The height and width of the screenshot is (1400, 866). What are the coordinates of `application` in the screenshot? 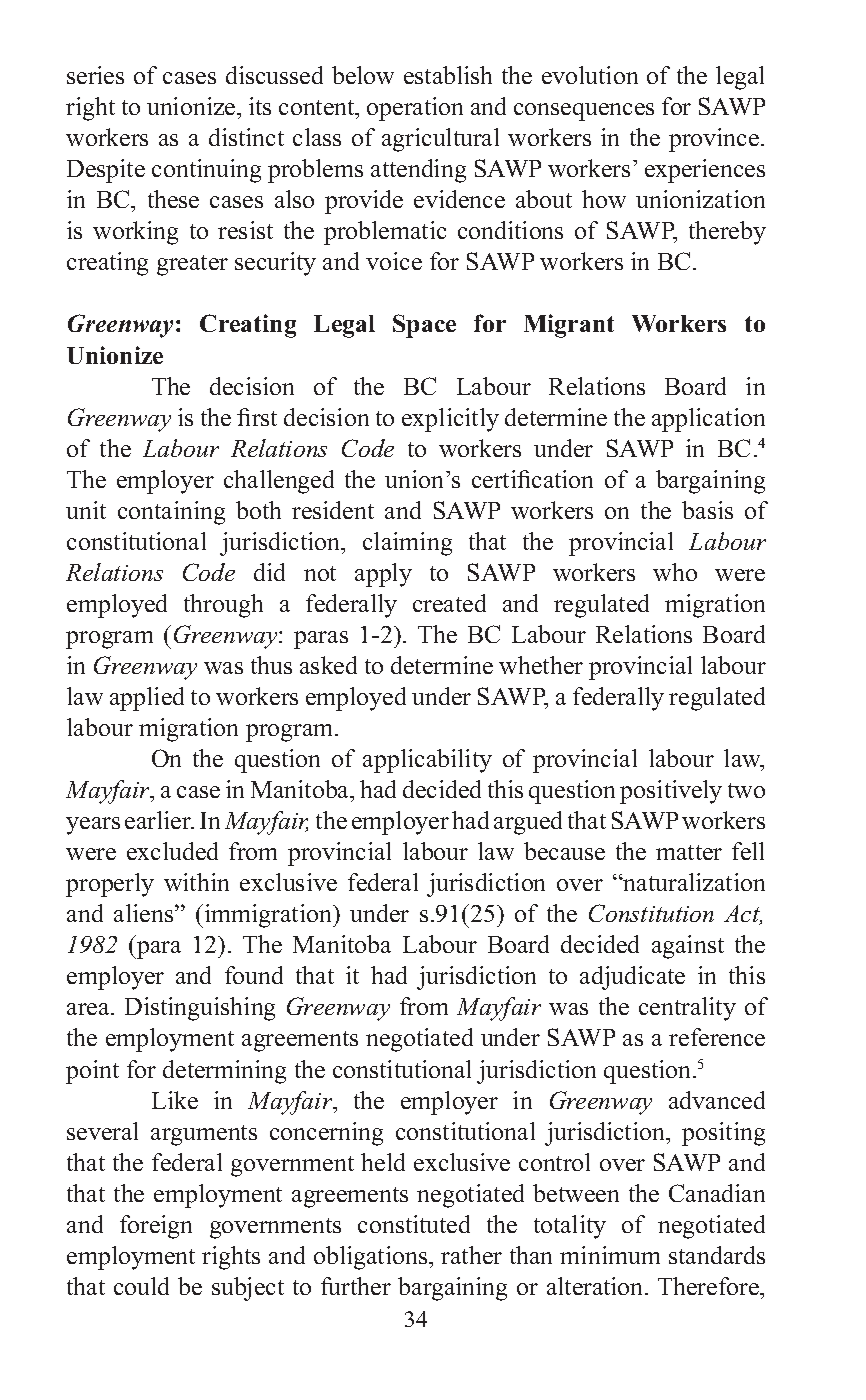 It's located at (708, 420).
